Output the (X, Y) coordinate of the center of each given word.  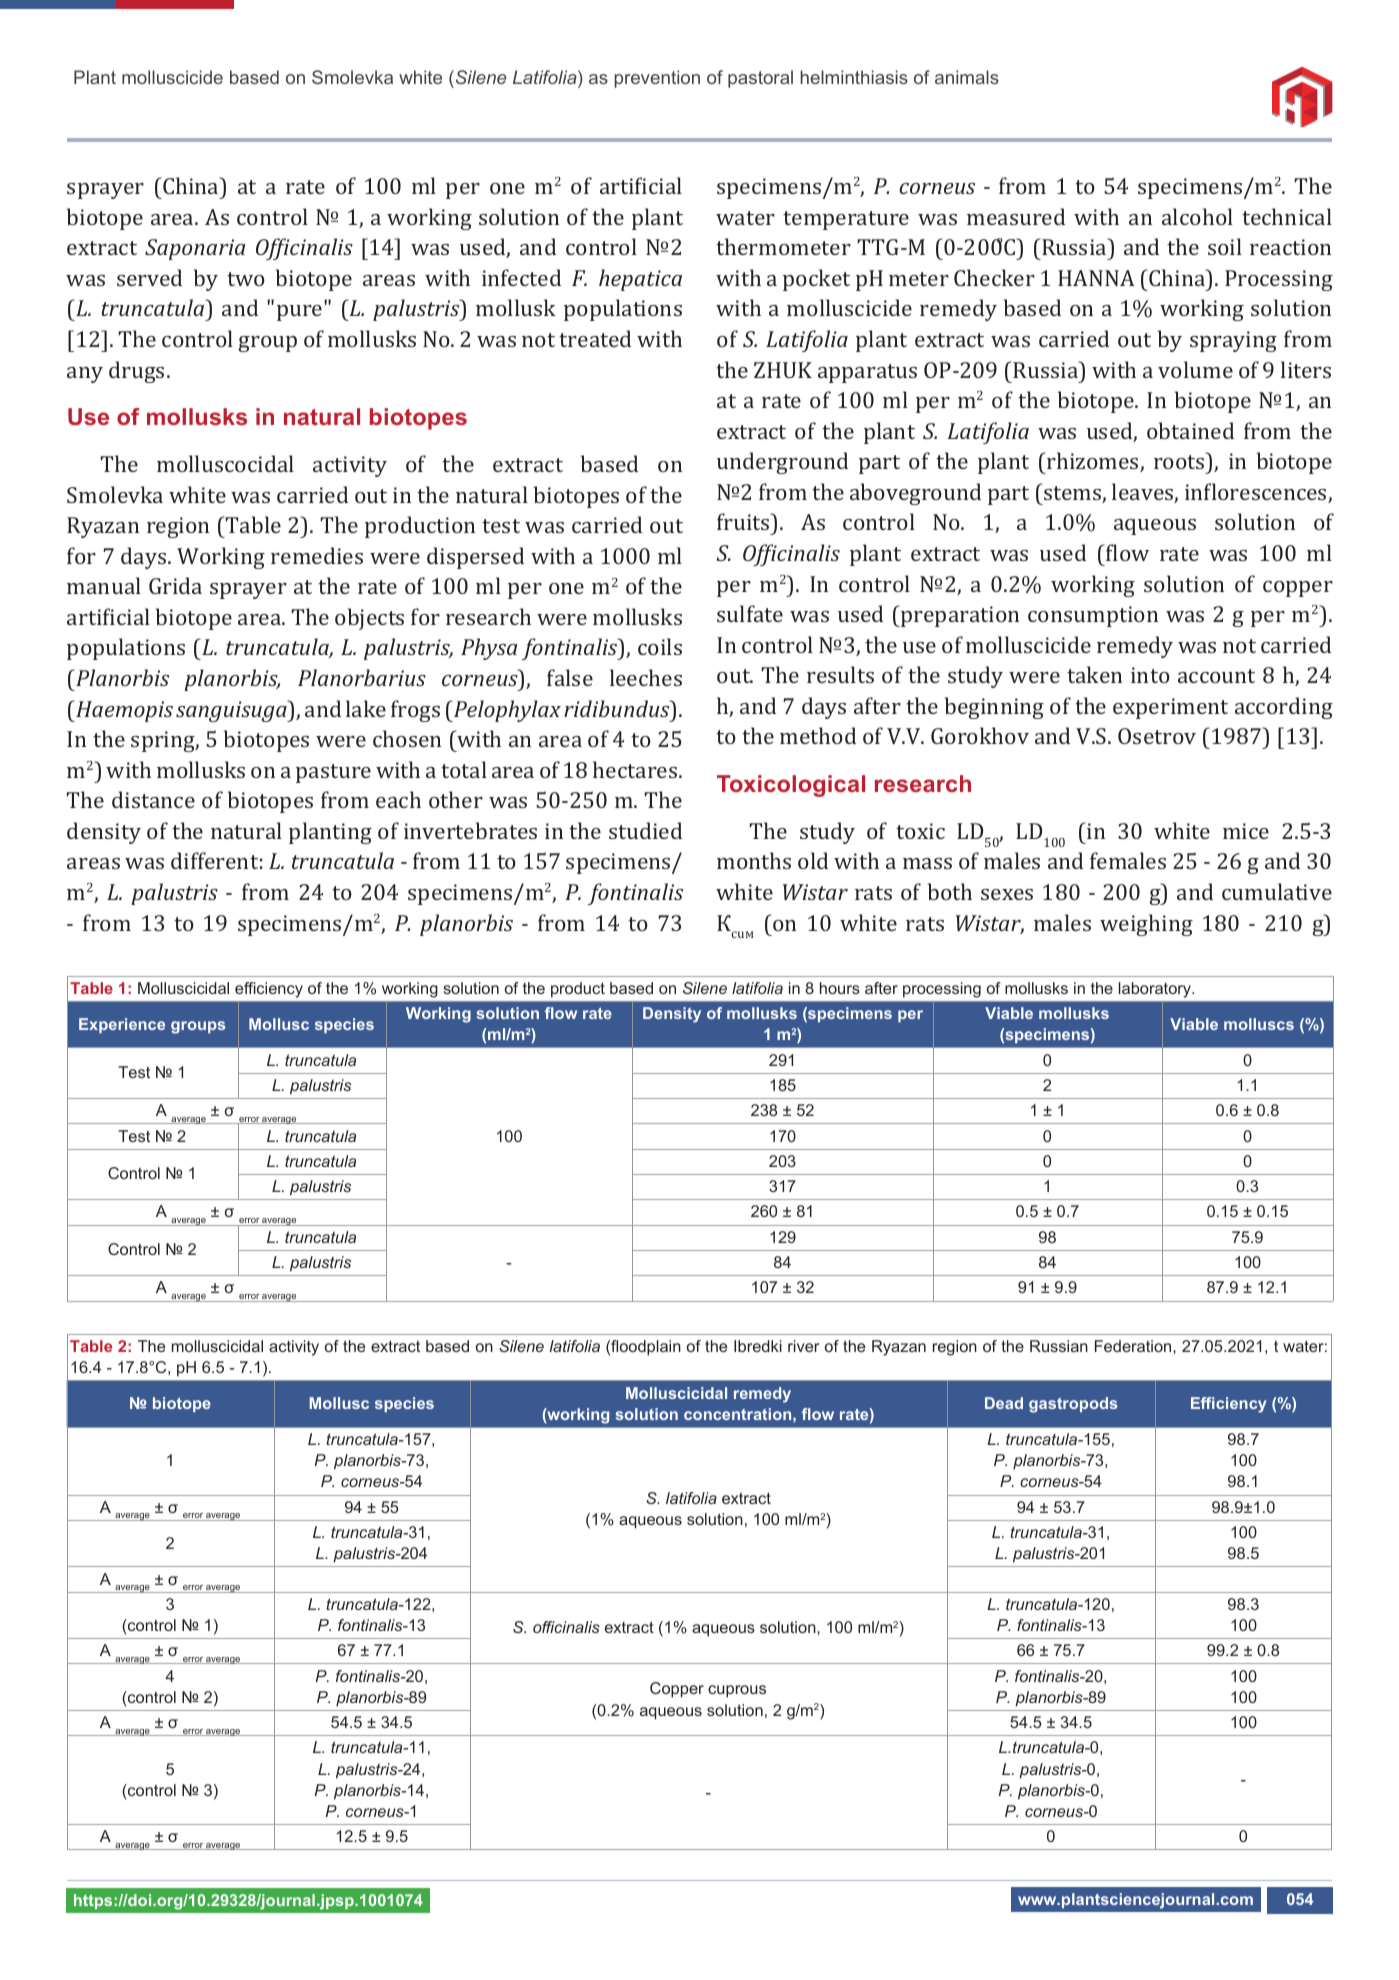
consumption (1093, 616)
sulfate (750, 613)
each (398, 799)
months (754, 860)
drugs (136, 372)
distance (153, 799)
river (803, 1346)
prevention (657, 79)
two (246, 279)
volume (1195, 369)
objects (369, 619)
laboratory (1156, 990)
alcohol (1197, 216)
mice (1246, 831)
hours (840, 988)
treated (595, 338)
